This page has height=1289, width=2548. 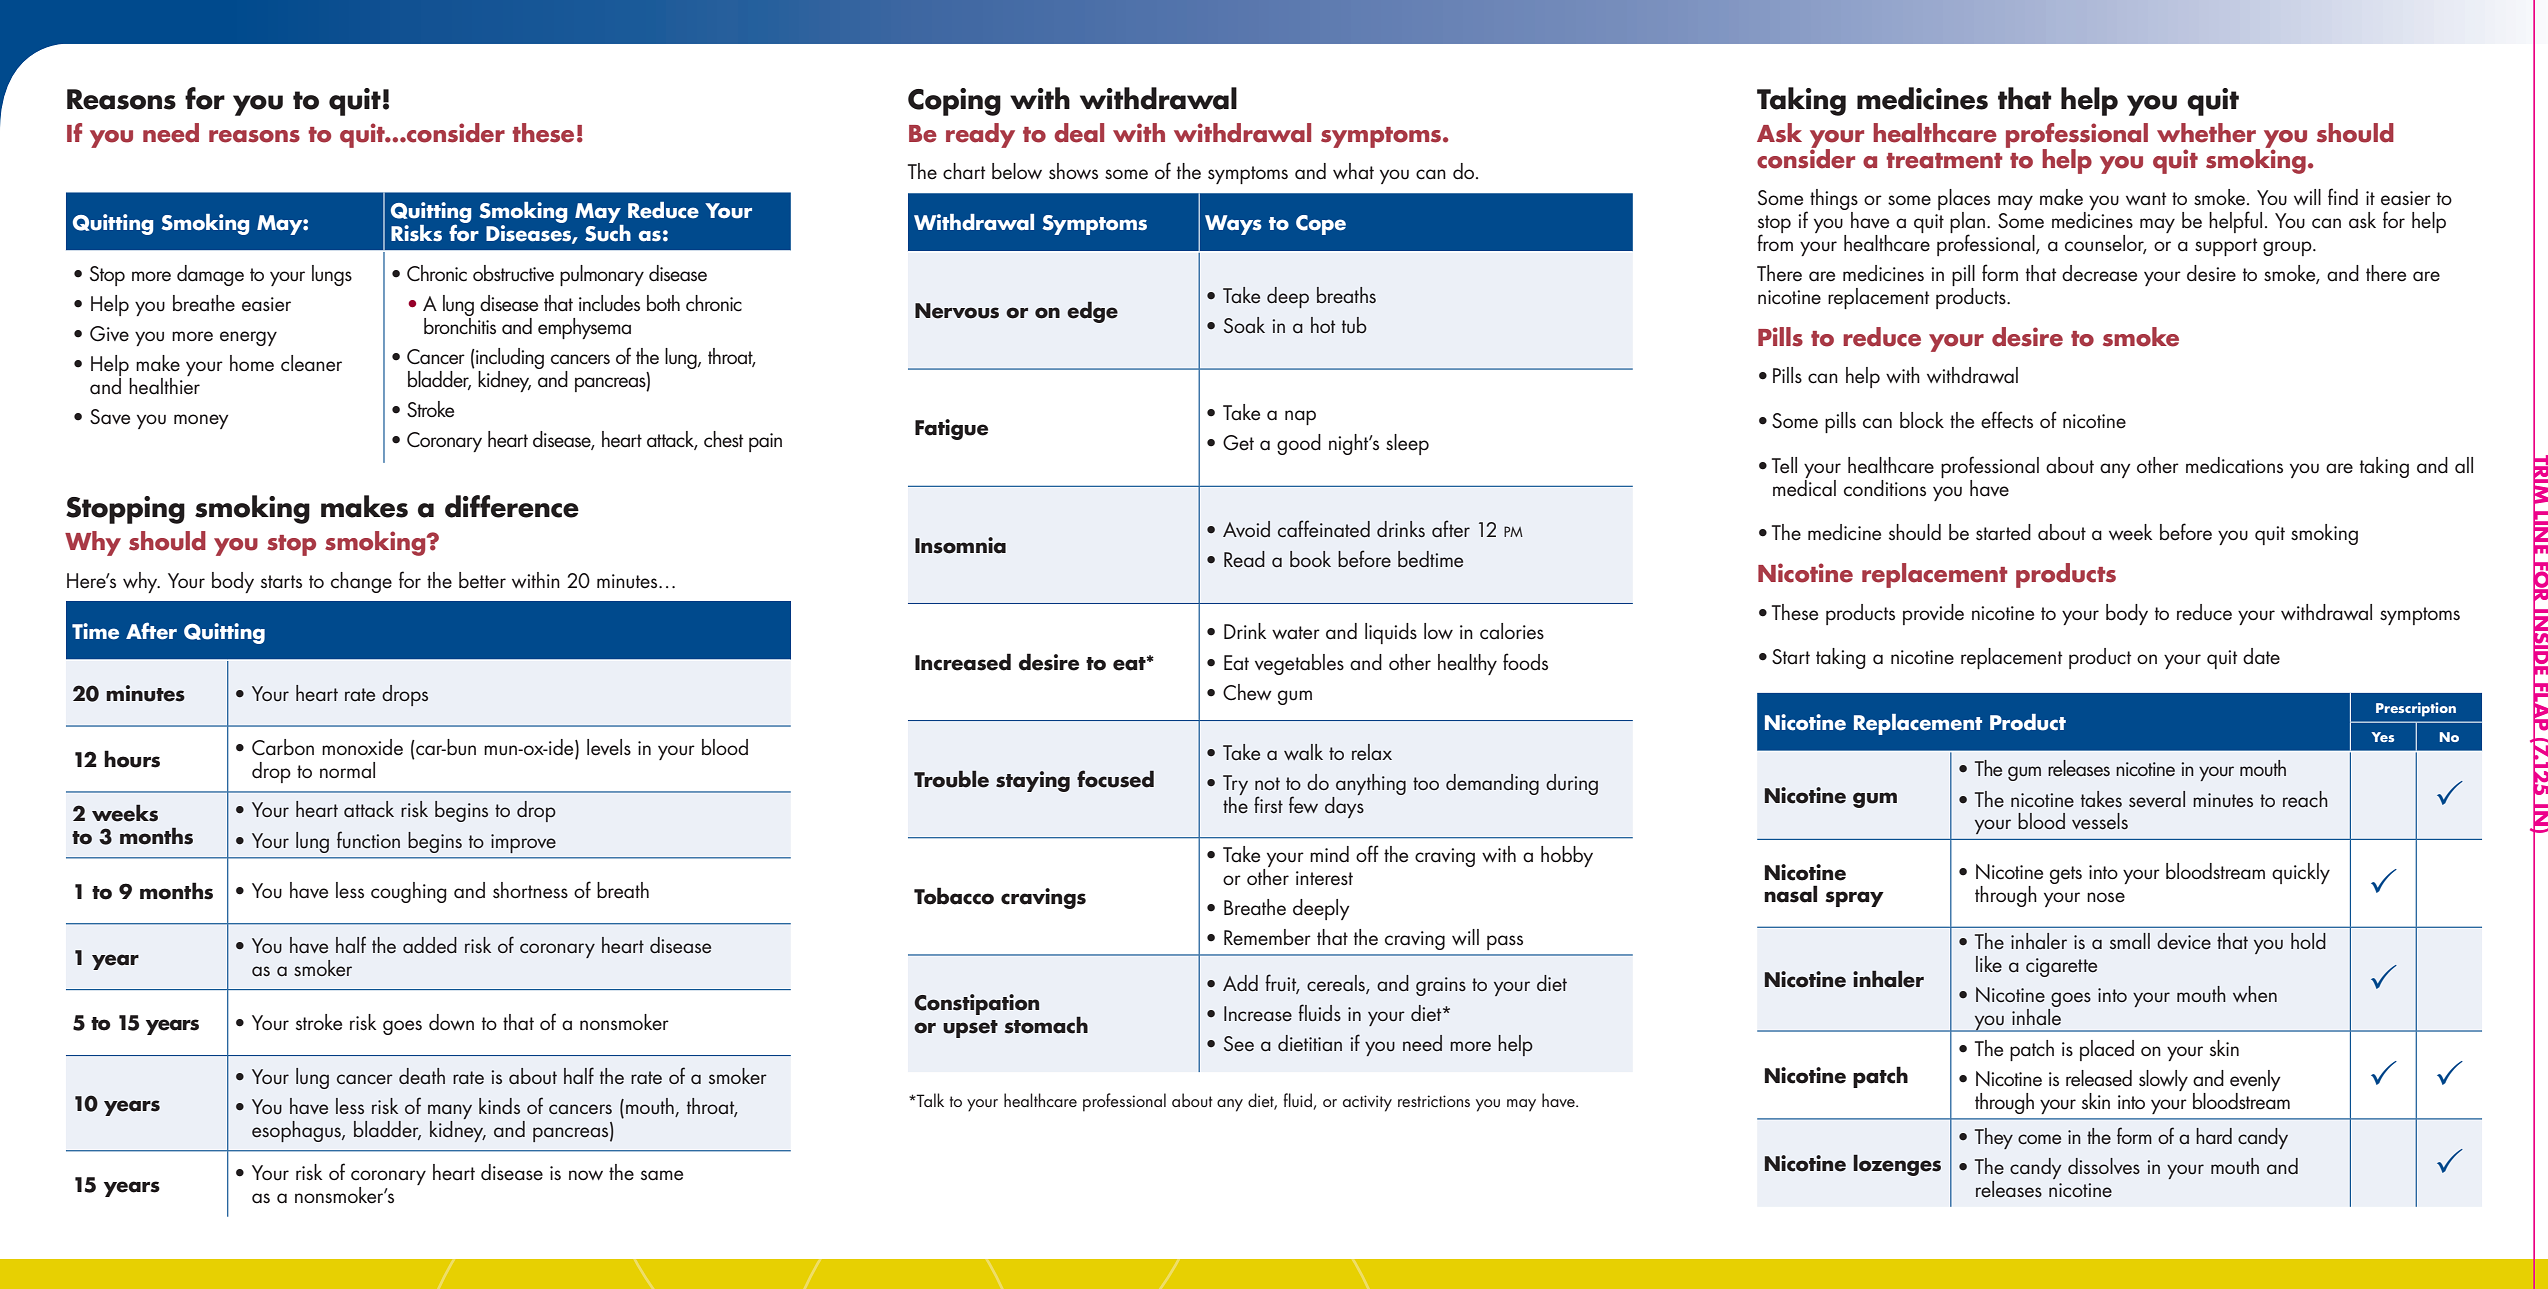 What do you see at coordinates (2234, 465) in the page?
I see `medications` at bounding box center [2234, 465].
